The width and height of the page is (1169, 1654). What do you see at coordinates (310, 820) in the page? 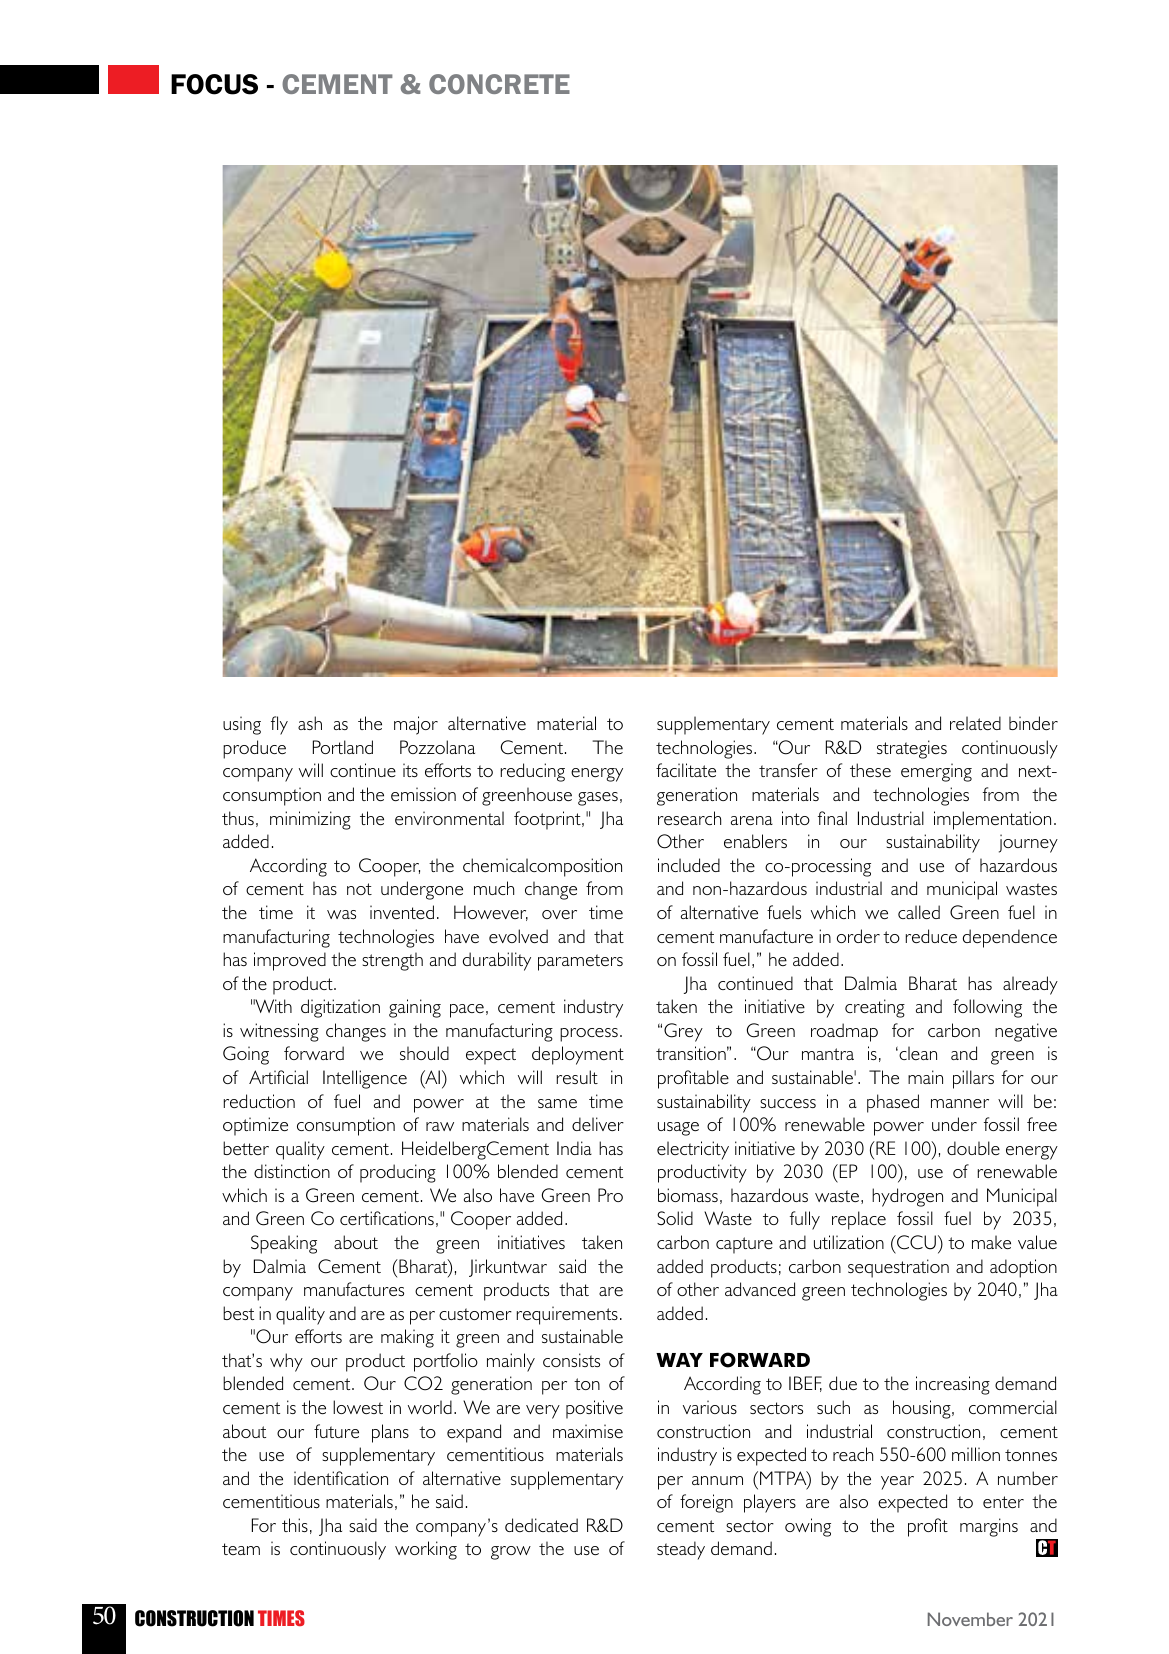
I see `minimizing` at bounding box center [310, 820].
